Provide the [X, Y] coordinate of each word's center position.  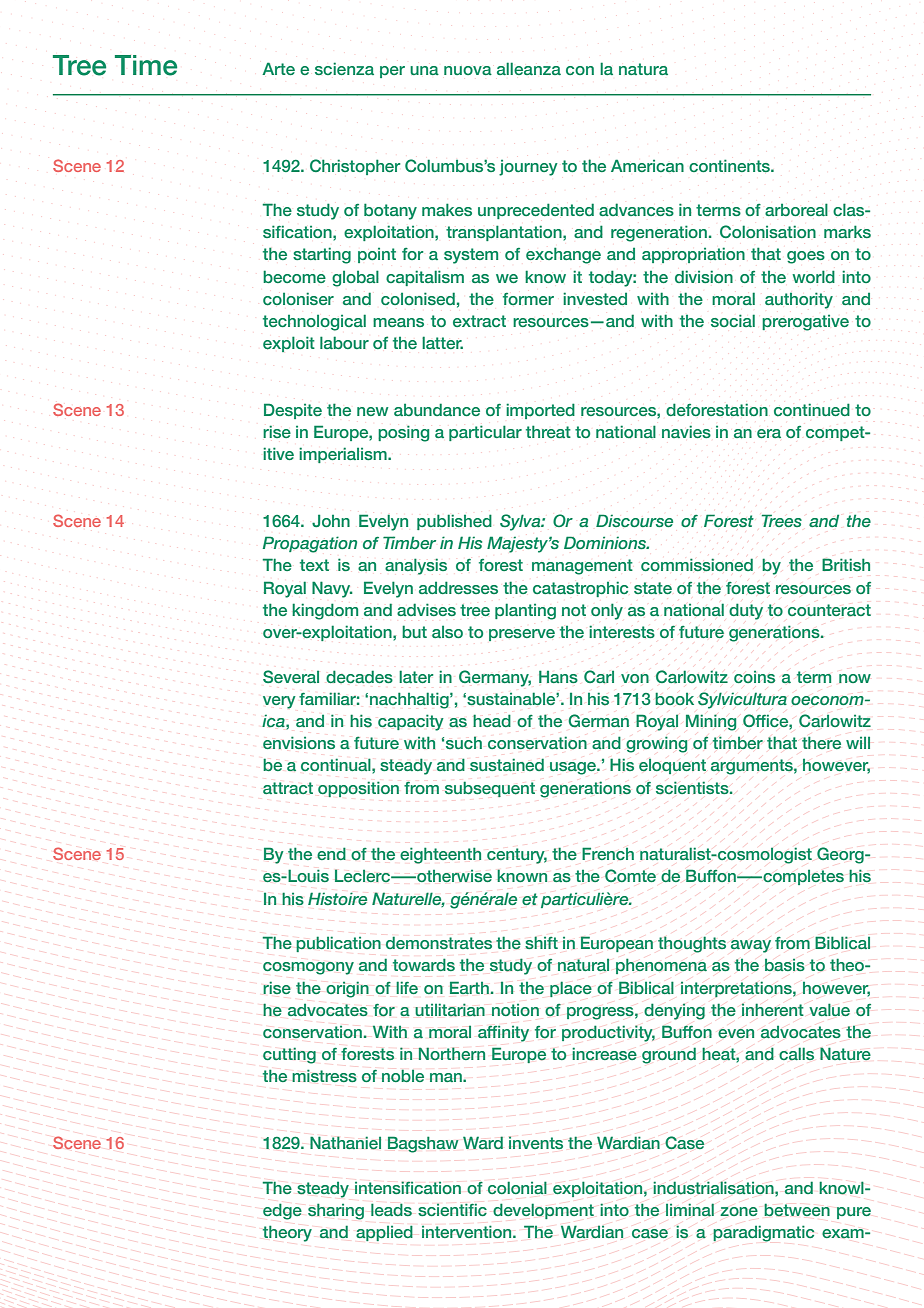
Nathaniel [345, 1143]
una [424, 70]
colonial [517, 1187]
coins [755, 677]
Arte [278, 68]
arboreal [796, 209]
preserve [522, 635]
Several [291, 676]
